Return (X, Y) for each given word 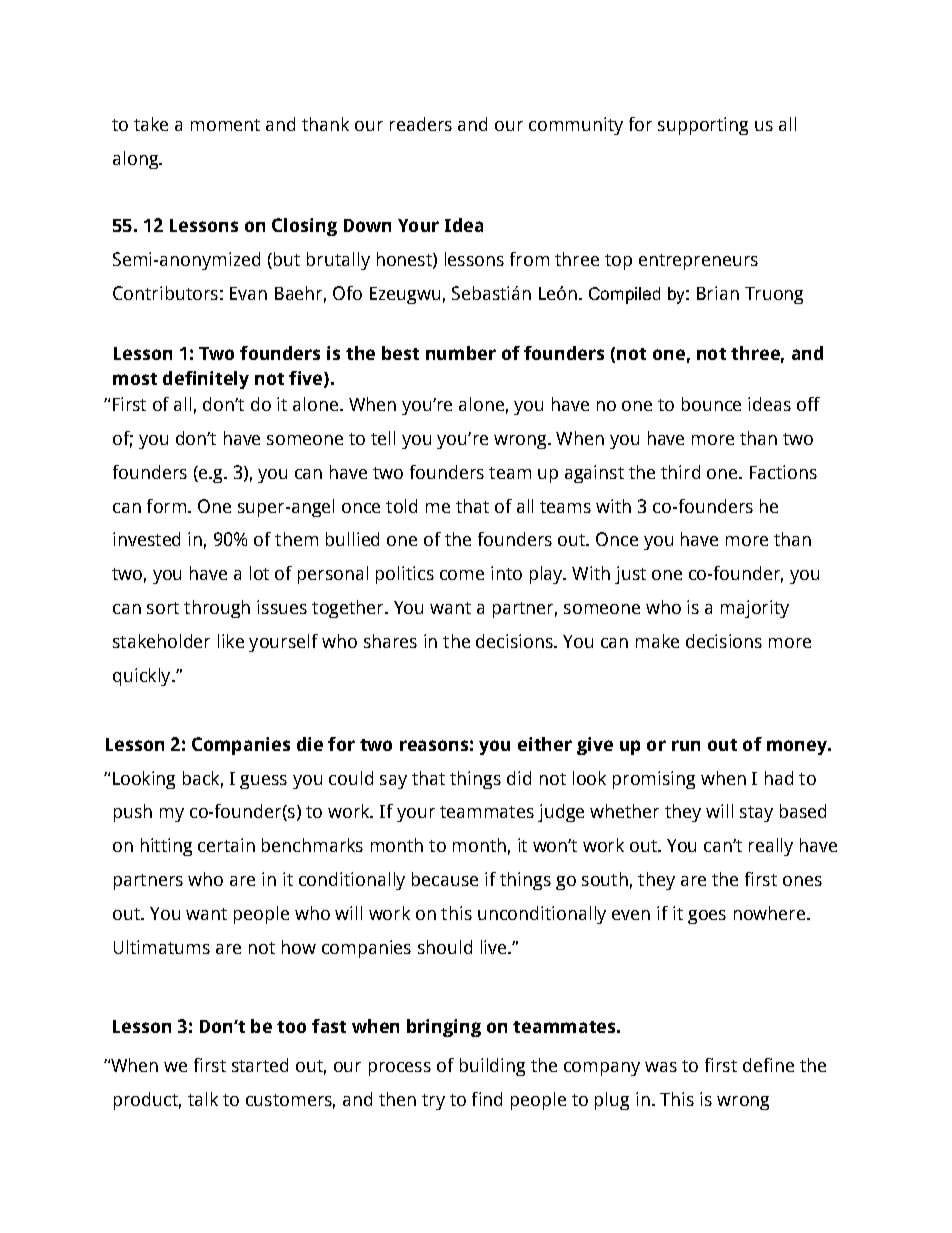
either (545, 744)
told (401, 506)
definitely (206, 380)
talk (203, 1099)
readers (421, 124)
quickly (143, 677)
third (680, 472)
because (445, 879)
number (461, 353)
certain (226, 845)
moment (225, 125)
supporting (703, 126)
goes (707, 917)
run (686, 745)
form (166, 506)
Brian (718, 293)
